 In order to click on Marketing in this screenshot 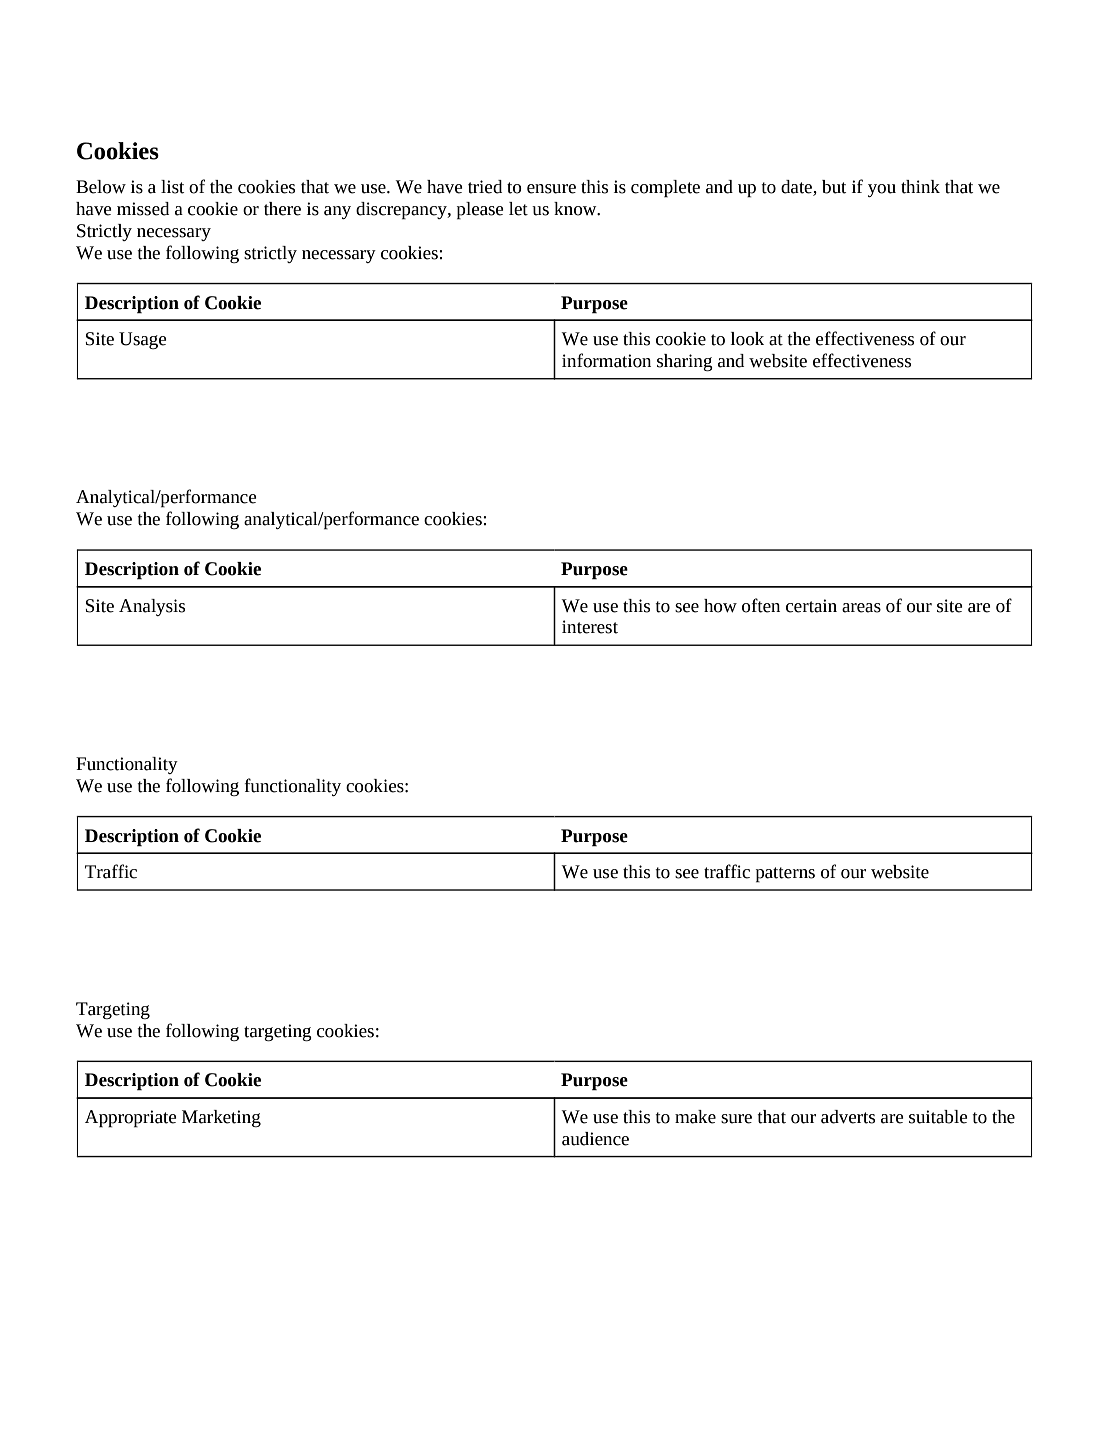, I will do `click(221, 1118)`.
